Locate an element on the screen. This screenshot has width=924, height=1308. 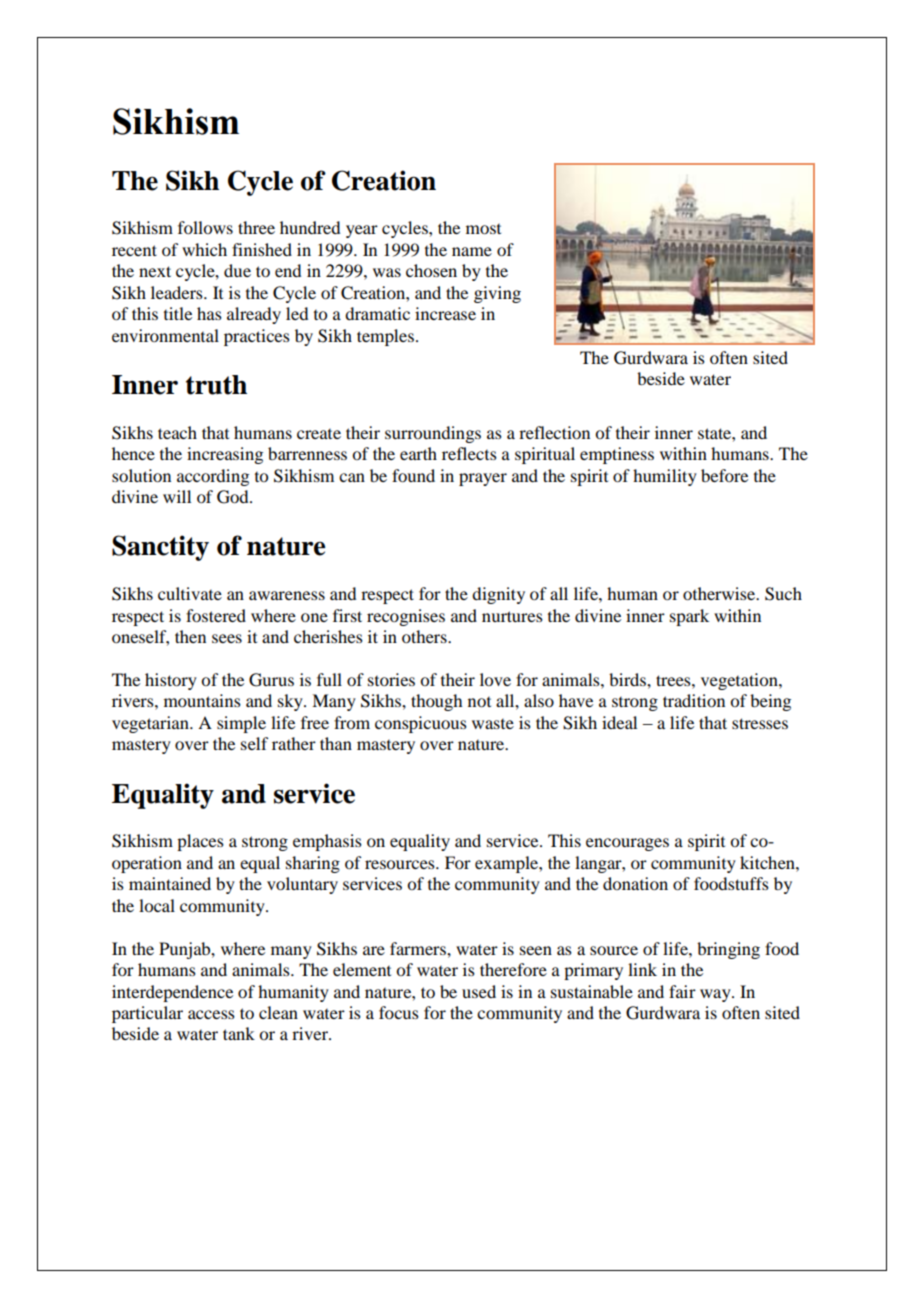
spark is located at coordinates (689, 617).
